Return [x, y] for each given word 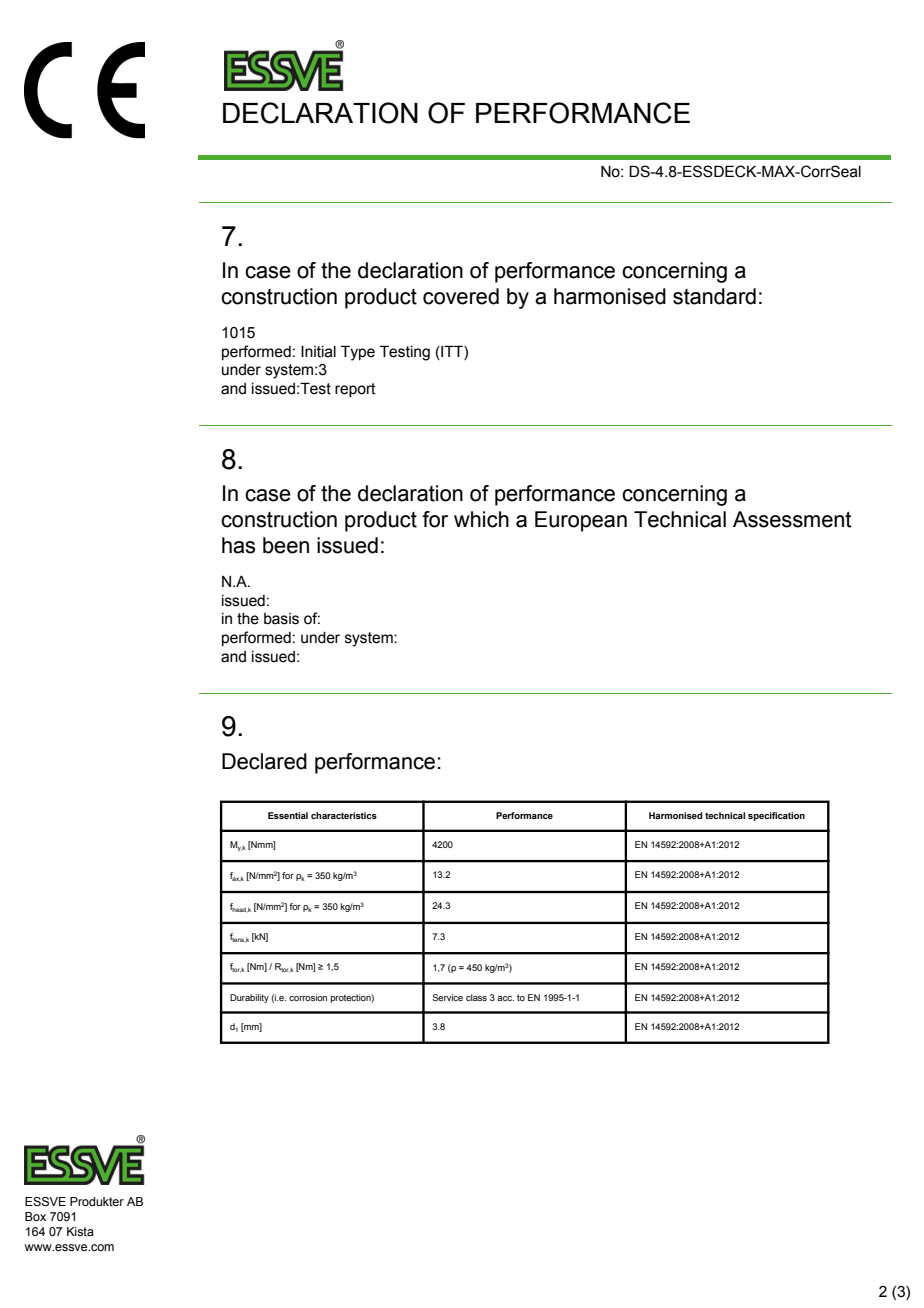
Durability [249, 998]
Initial [318, 352]
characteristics [344, 815]
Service [447, 997]
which [481, 519]
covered [461, 296]
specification [776, 816]
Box [35, 1216]
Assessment [792, 519]
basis [281, 619]
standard [714, 296]
